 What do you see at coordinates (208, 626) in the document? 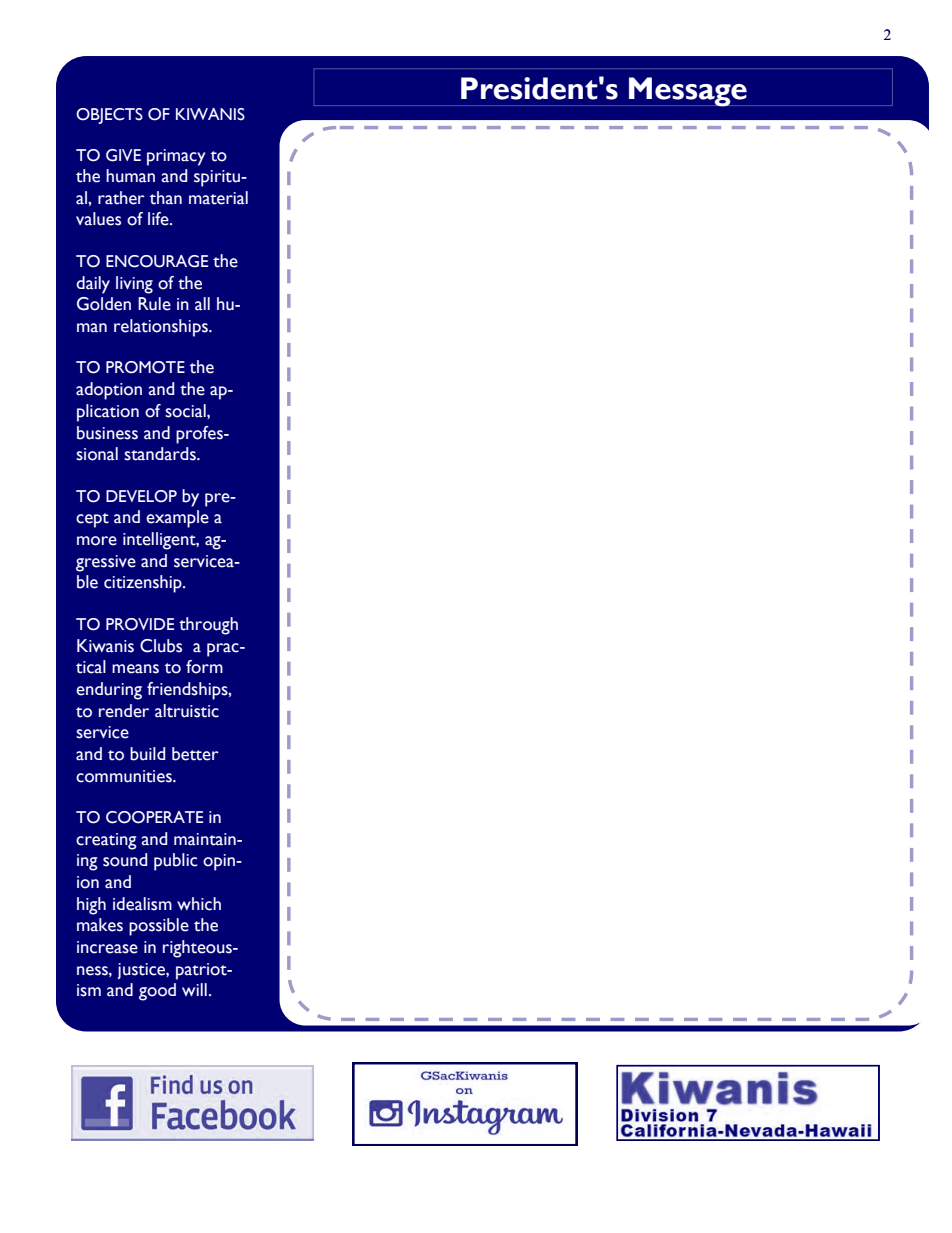
I see `through` at bounding box center [208, 626].
